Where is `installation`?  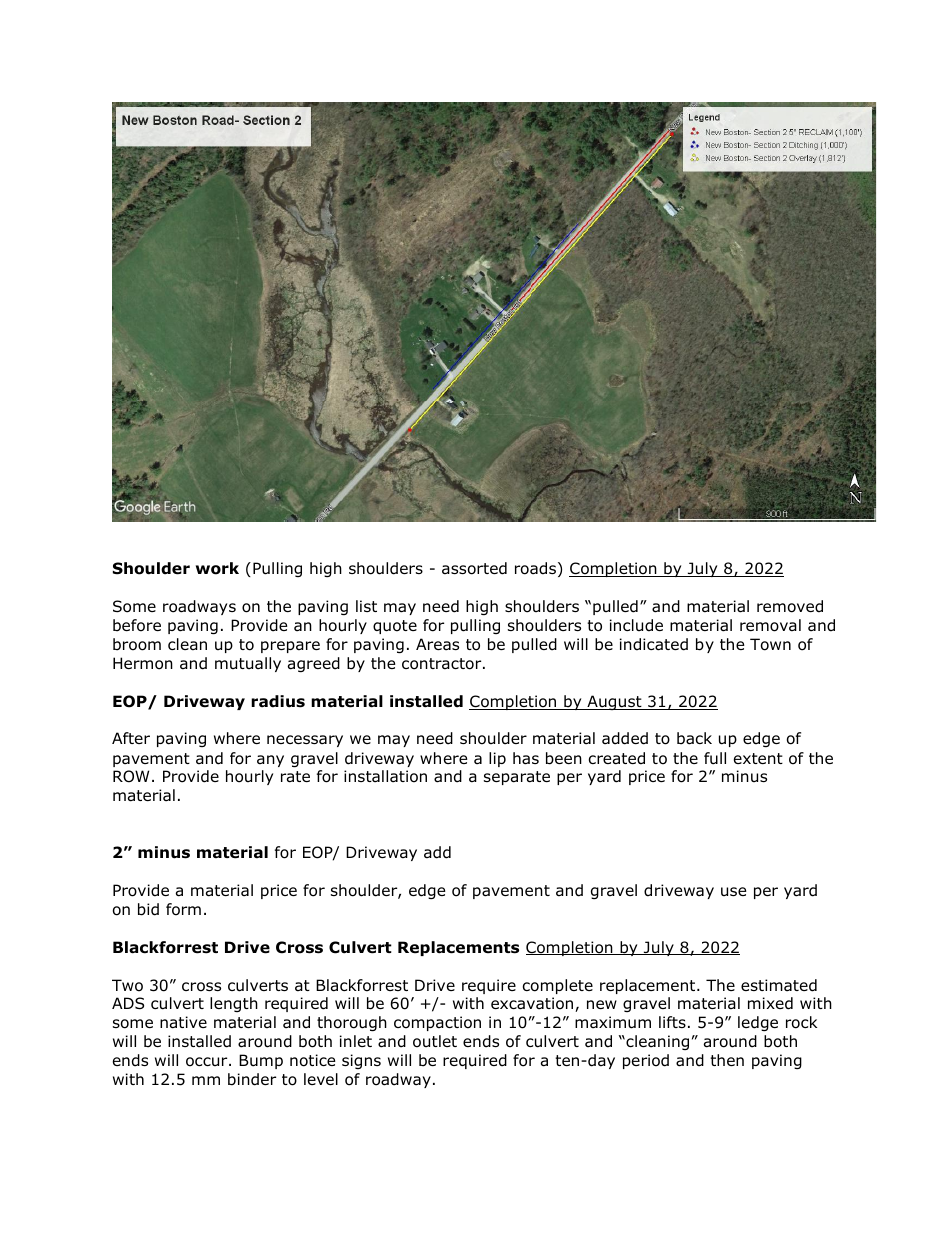
installation is located at coordinates (385, 776).
